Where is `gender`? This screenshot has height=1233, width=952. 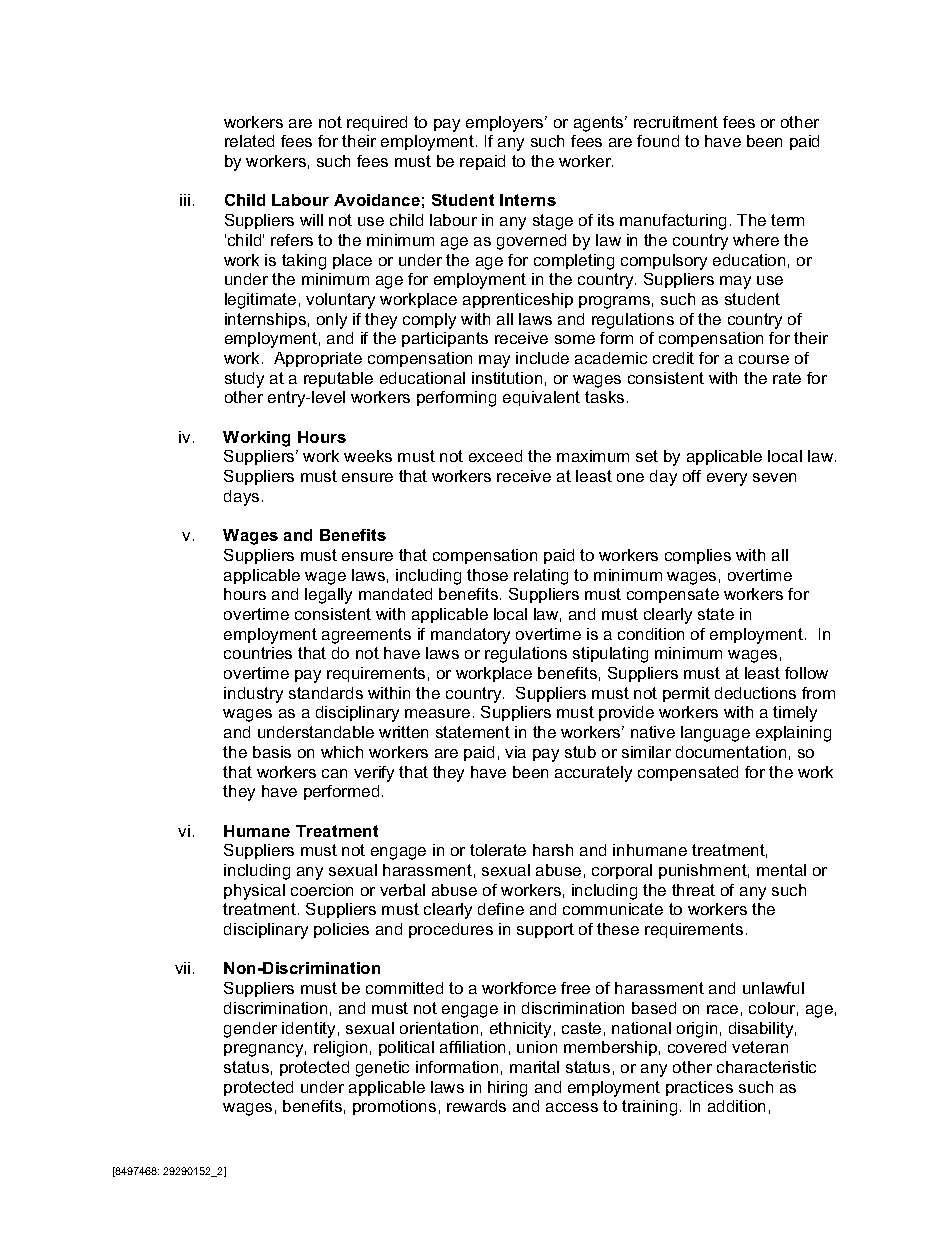 gender is located at coordinates (250, 1030).
